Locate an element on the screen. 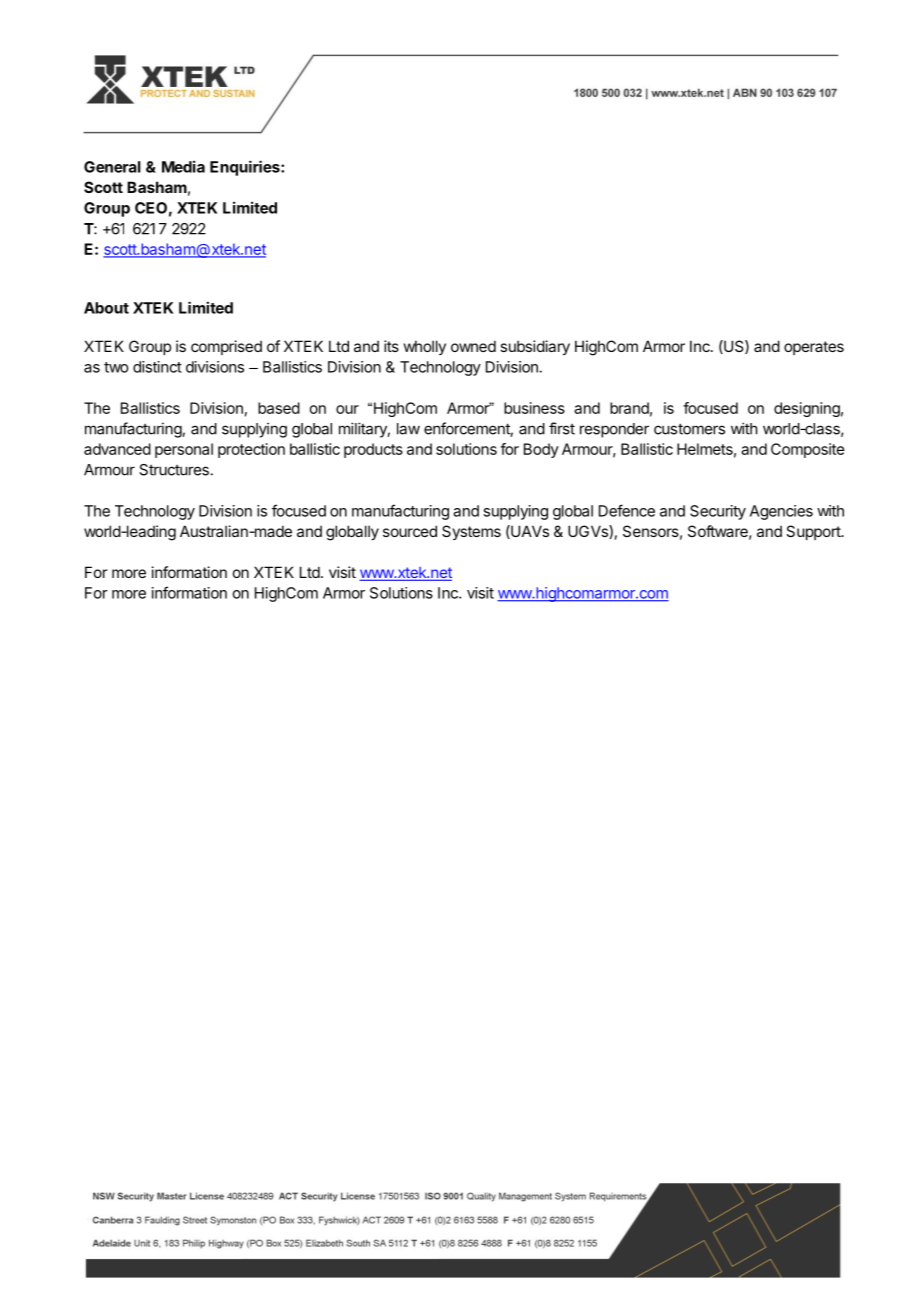 The height and width of the screenshot is (1308, 924). Systems is located at coordinates (471, 532).
